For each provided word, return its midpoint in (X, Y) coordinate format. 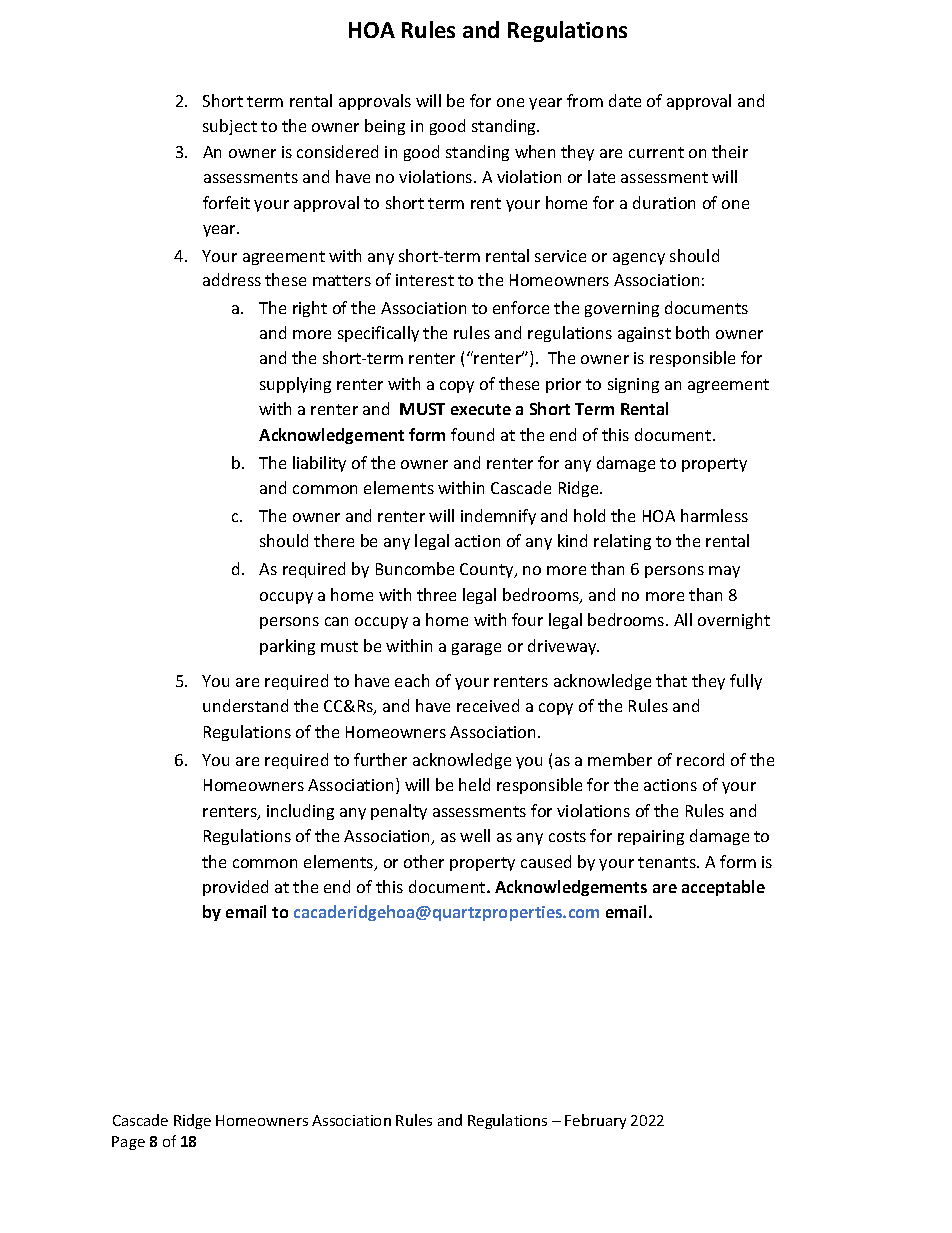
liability (319, 464)
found (472, 434)
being (385, 127)
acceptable (723, 888)
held (474, 784)
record (700, 759)
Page (128, 1143)
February (595, 1121)
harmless (714, 515)
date (625, 100)
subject (230, 127)
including (300, 812)
